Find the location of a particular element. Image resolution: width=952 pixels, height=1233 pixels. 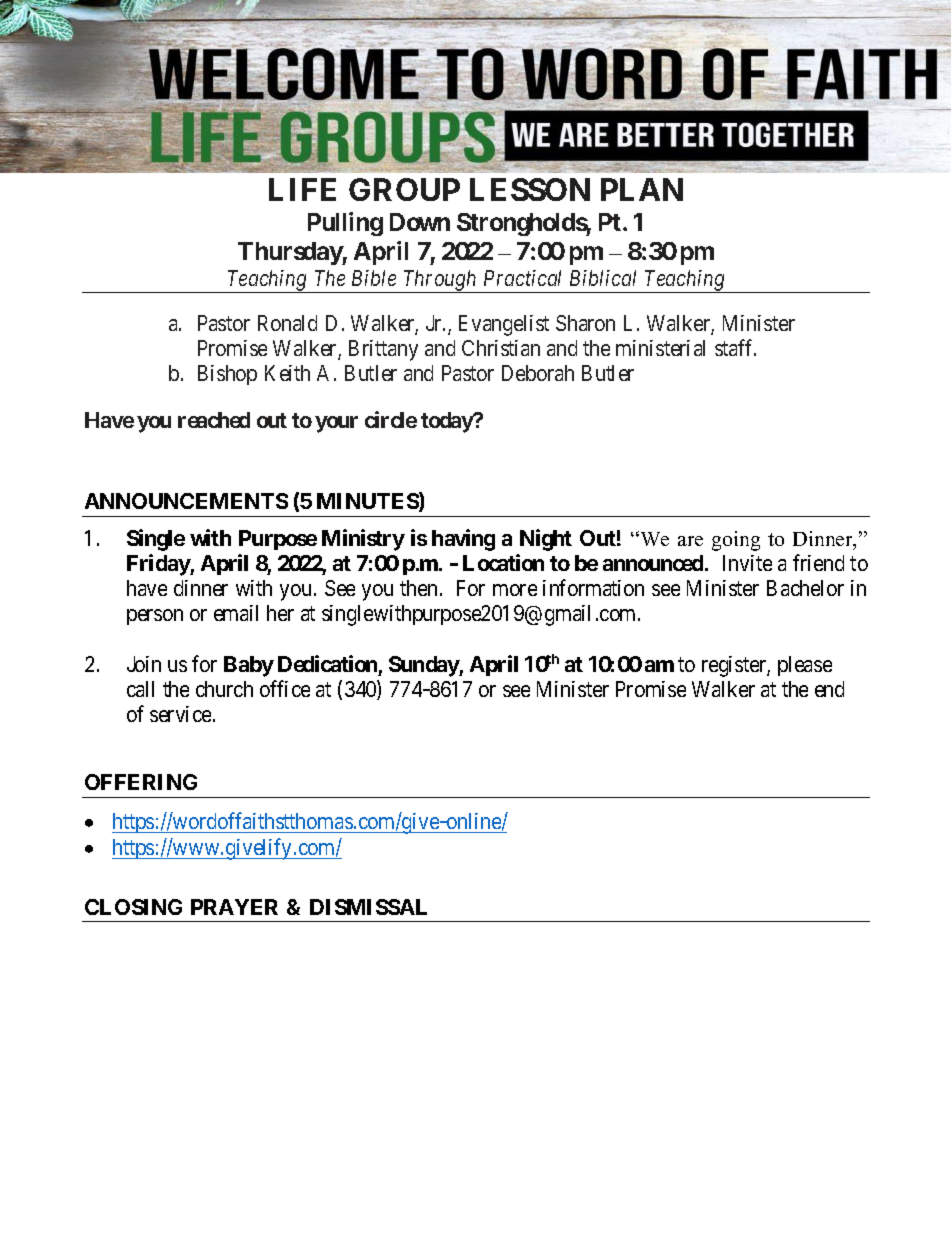

please is located at coordinates (805, 666).
